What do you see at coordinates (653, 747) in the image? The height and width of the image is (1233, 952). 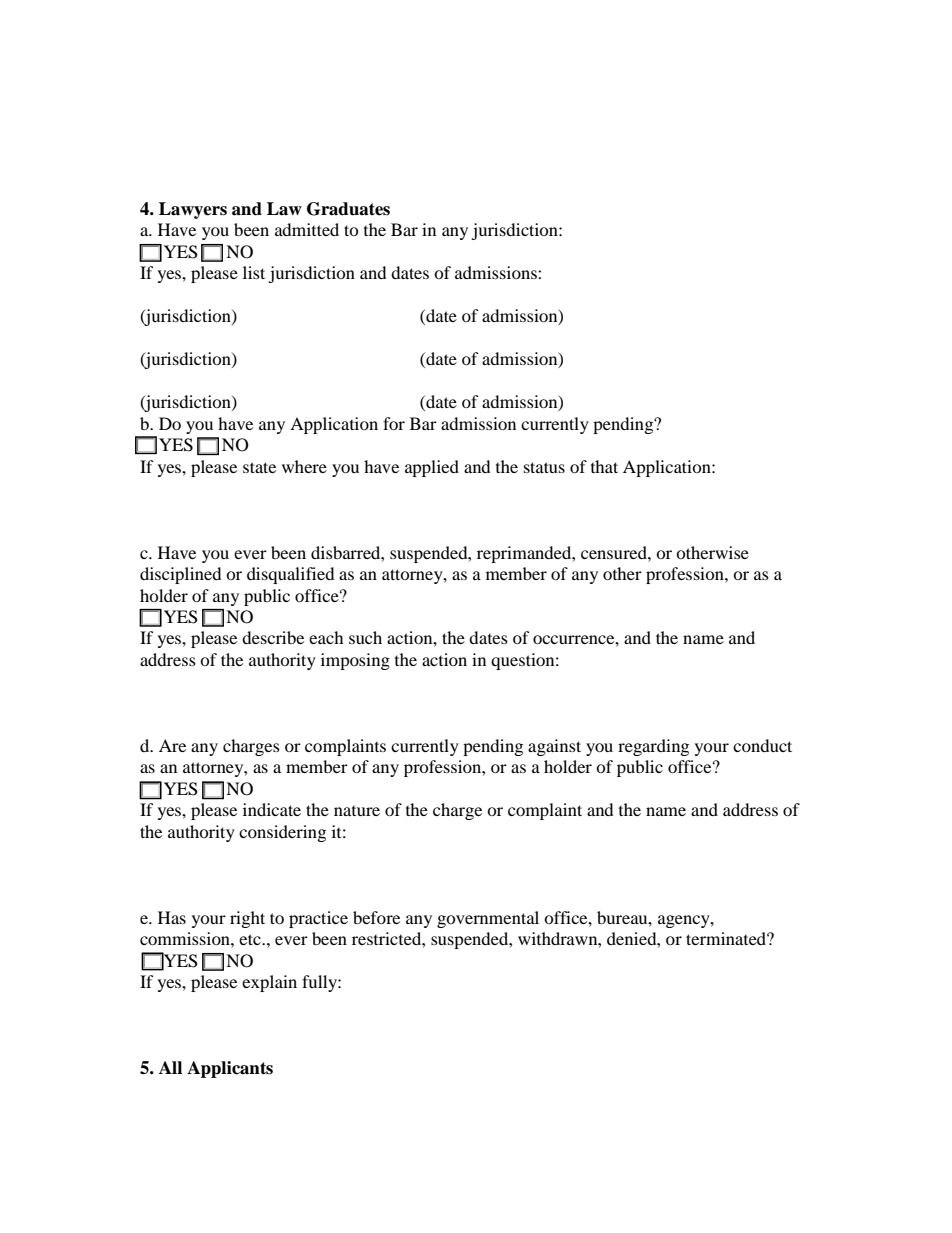 I see `regarding` at bounding box center [653, 747].
